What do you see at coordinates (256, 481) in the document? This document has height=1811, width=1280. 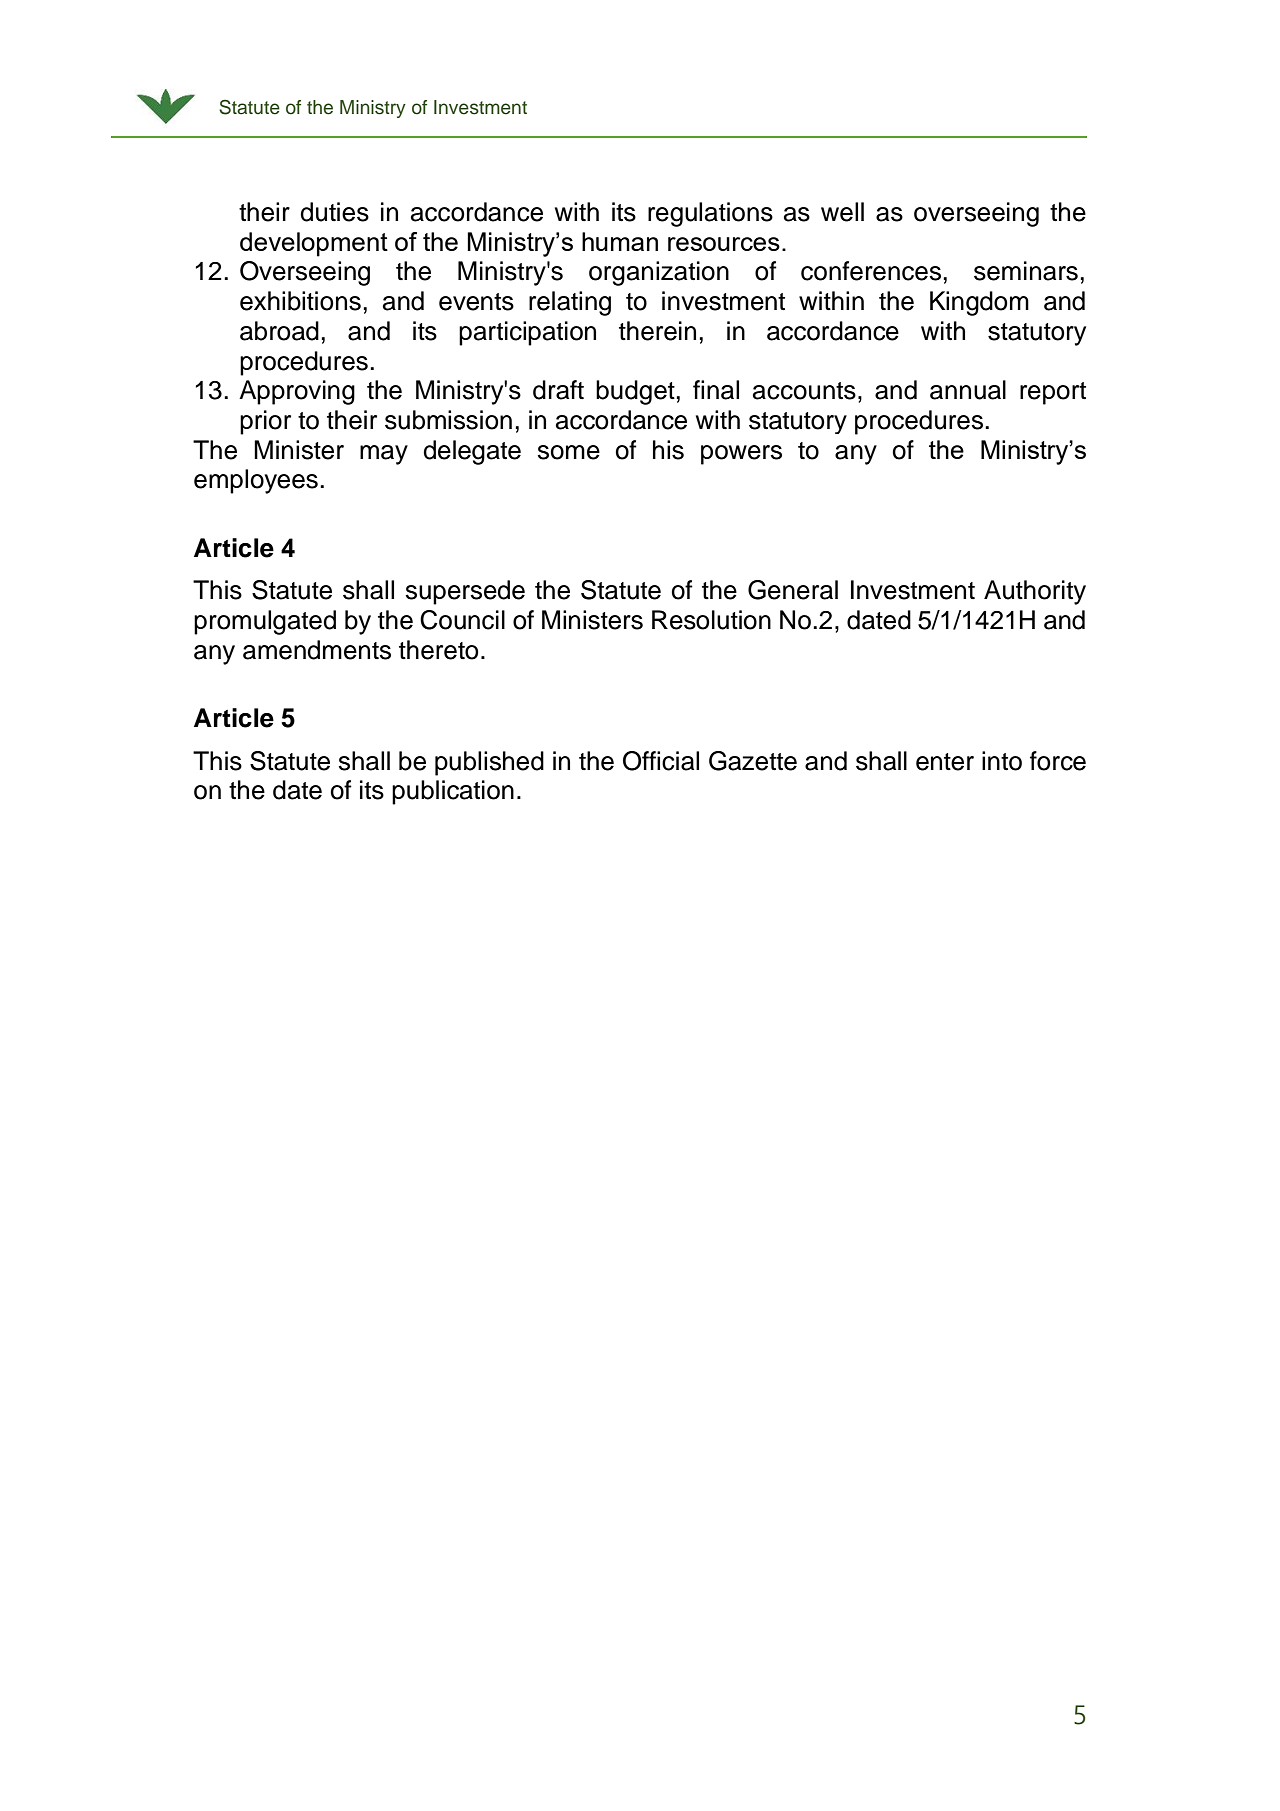 I see `employees` at bounding box center [256, 481].
